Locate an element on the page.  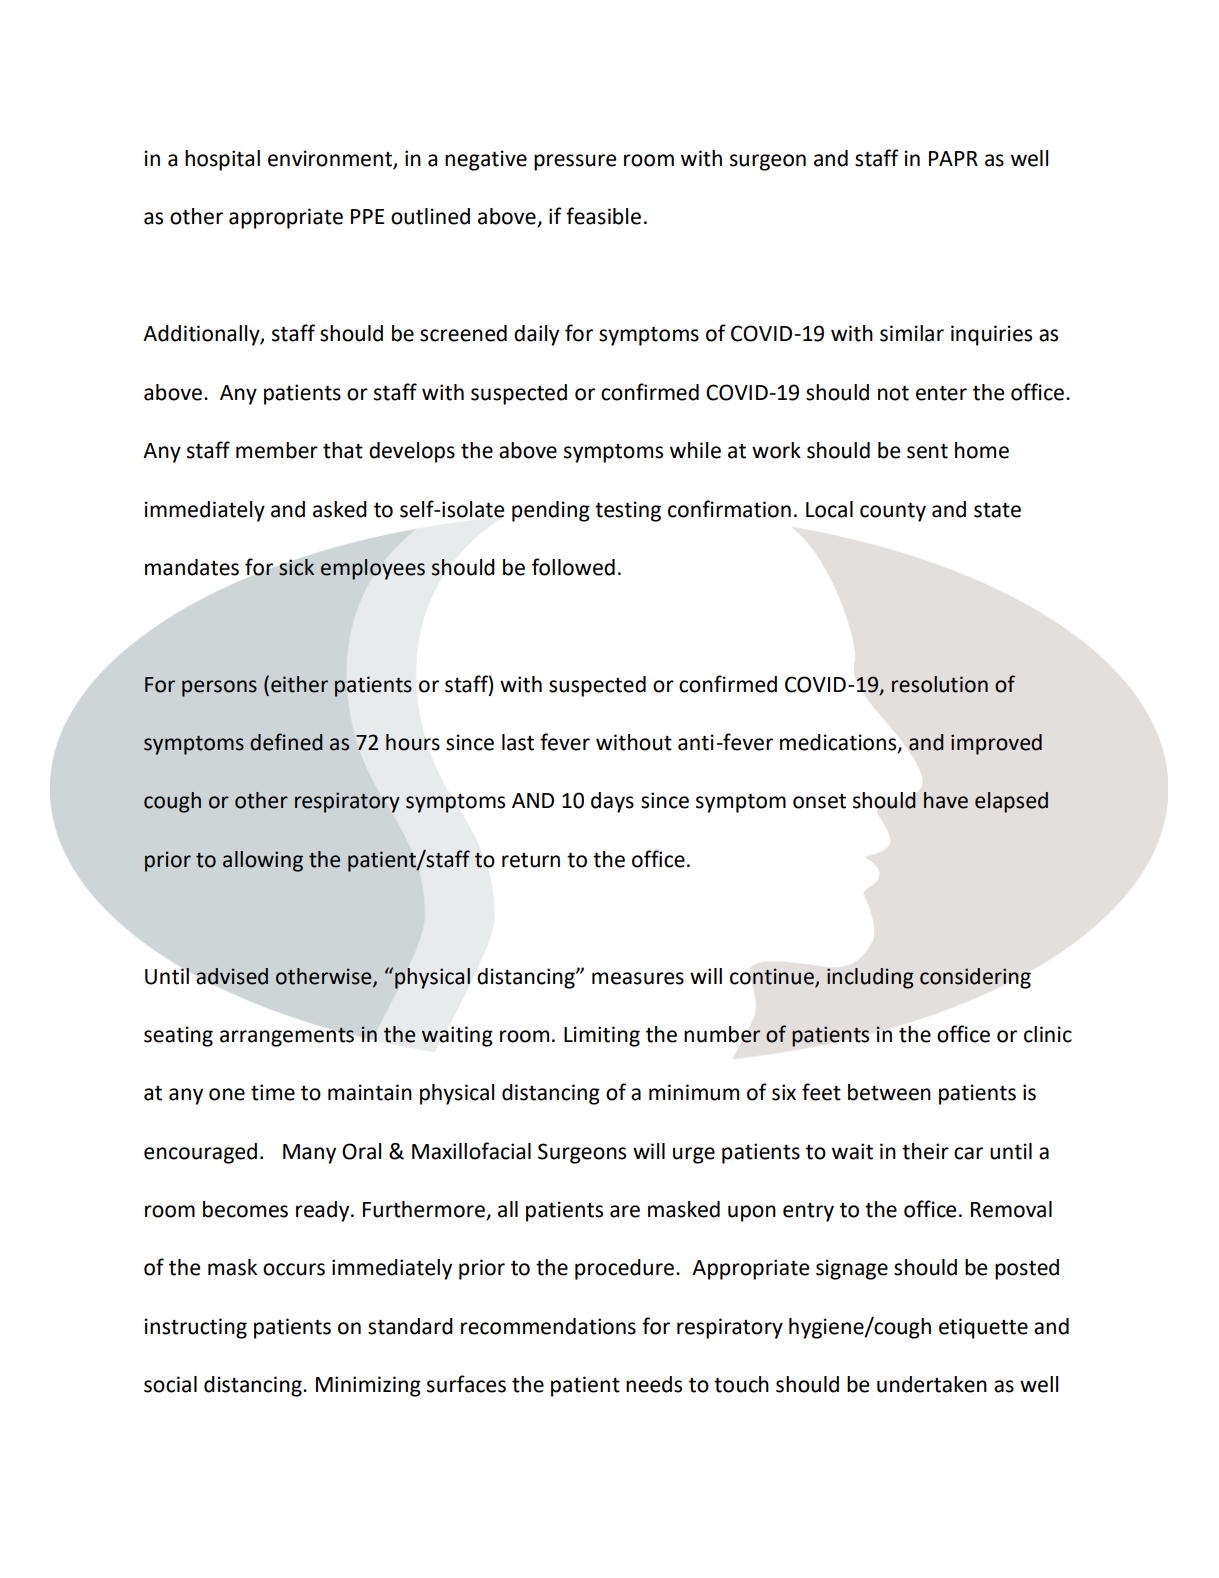
similar is located at coordinates (912, 333).
